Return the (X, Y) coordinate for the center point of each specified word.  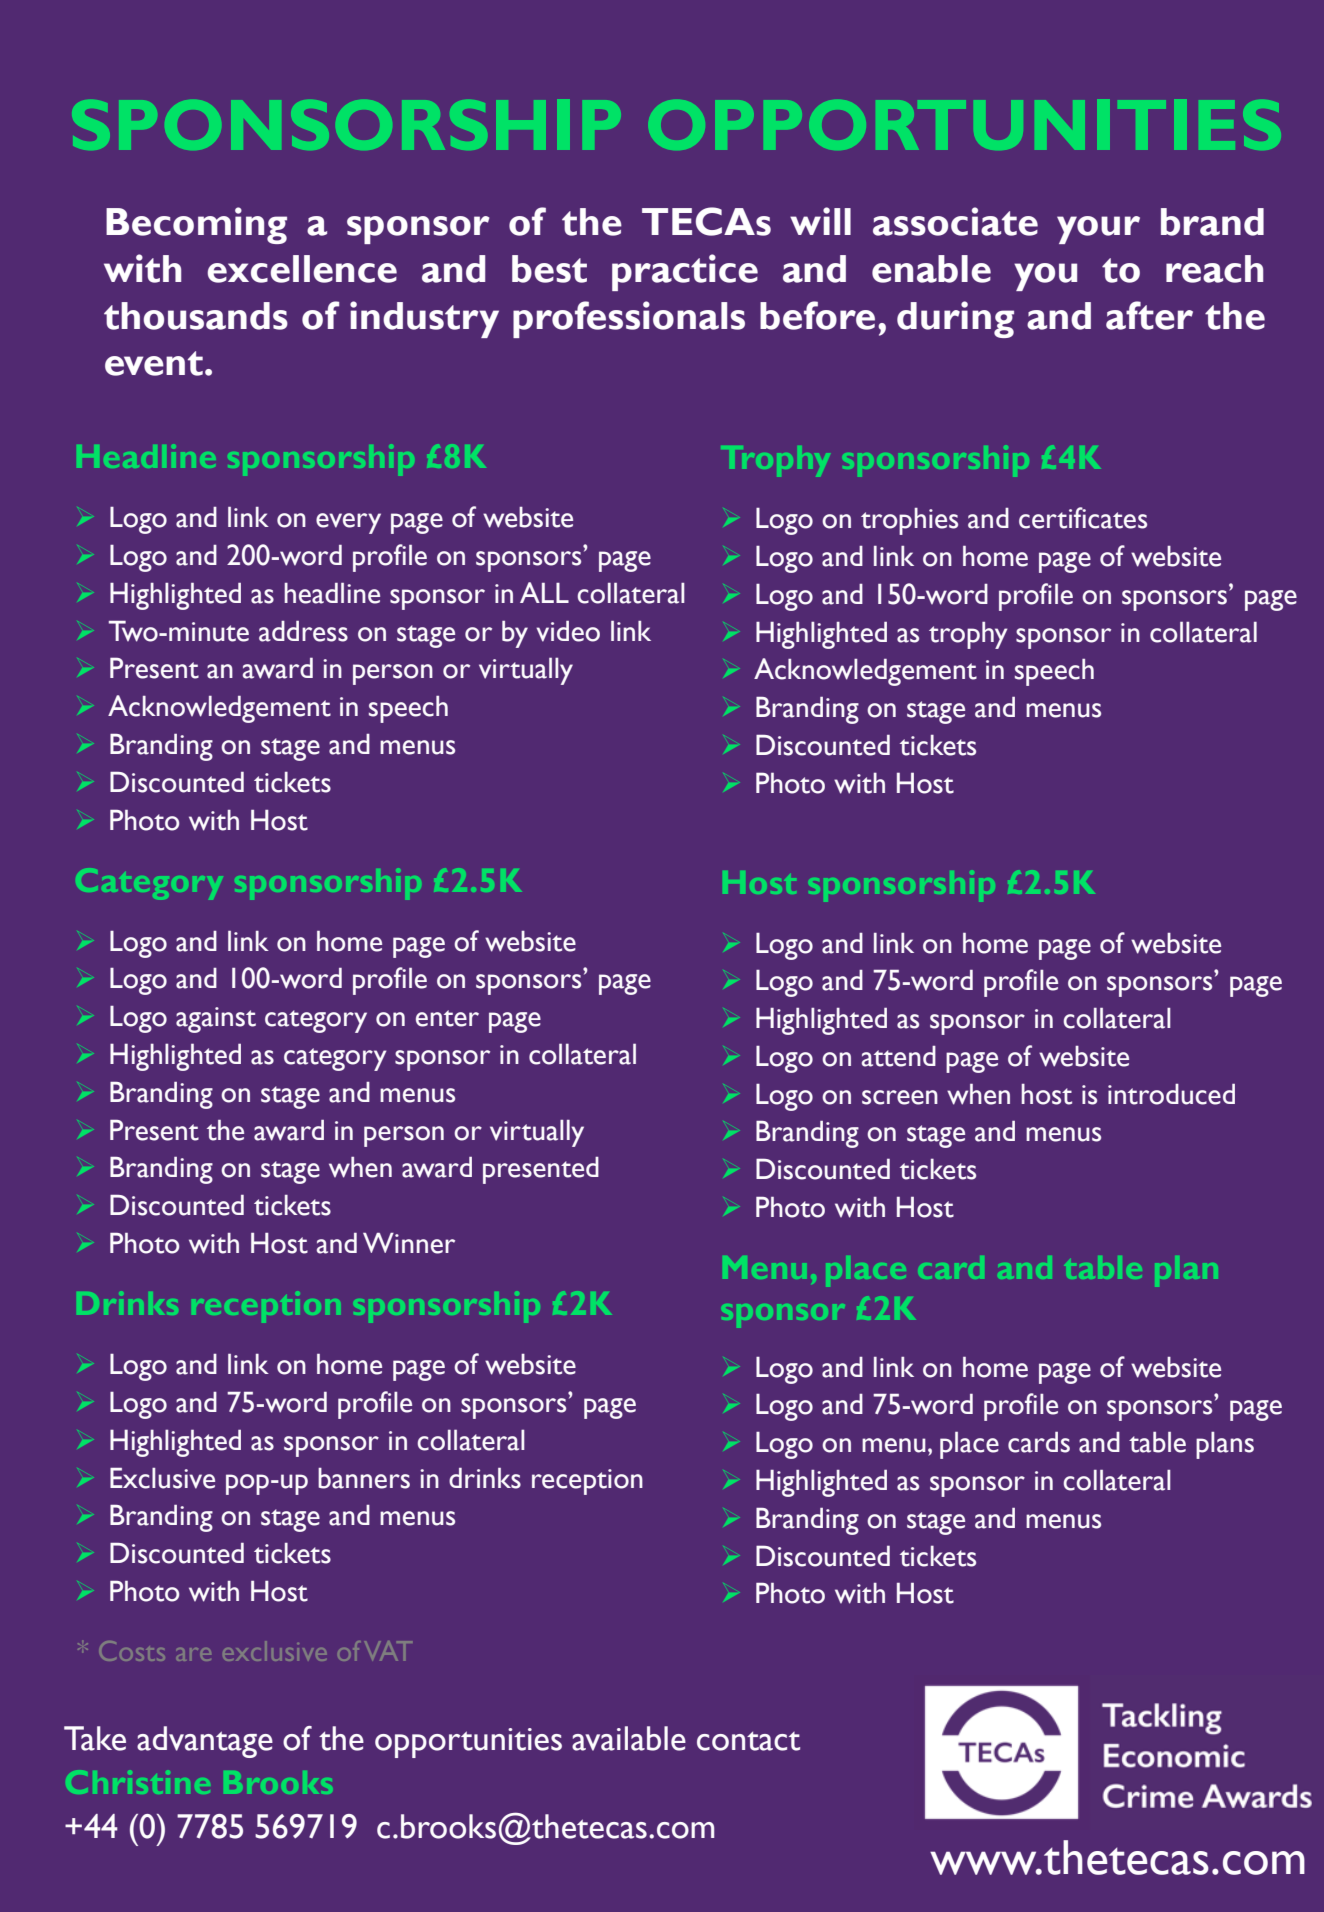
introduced (1171, 1094)
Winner (409, 1243)
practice (685, 272)
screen (900, 1097)
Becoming (196, 225)
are (194, 1654)
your (1098, 230)
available (629, 1738)
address (303, 631)
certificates (1083, 518)
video (568, 631)
